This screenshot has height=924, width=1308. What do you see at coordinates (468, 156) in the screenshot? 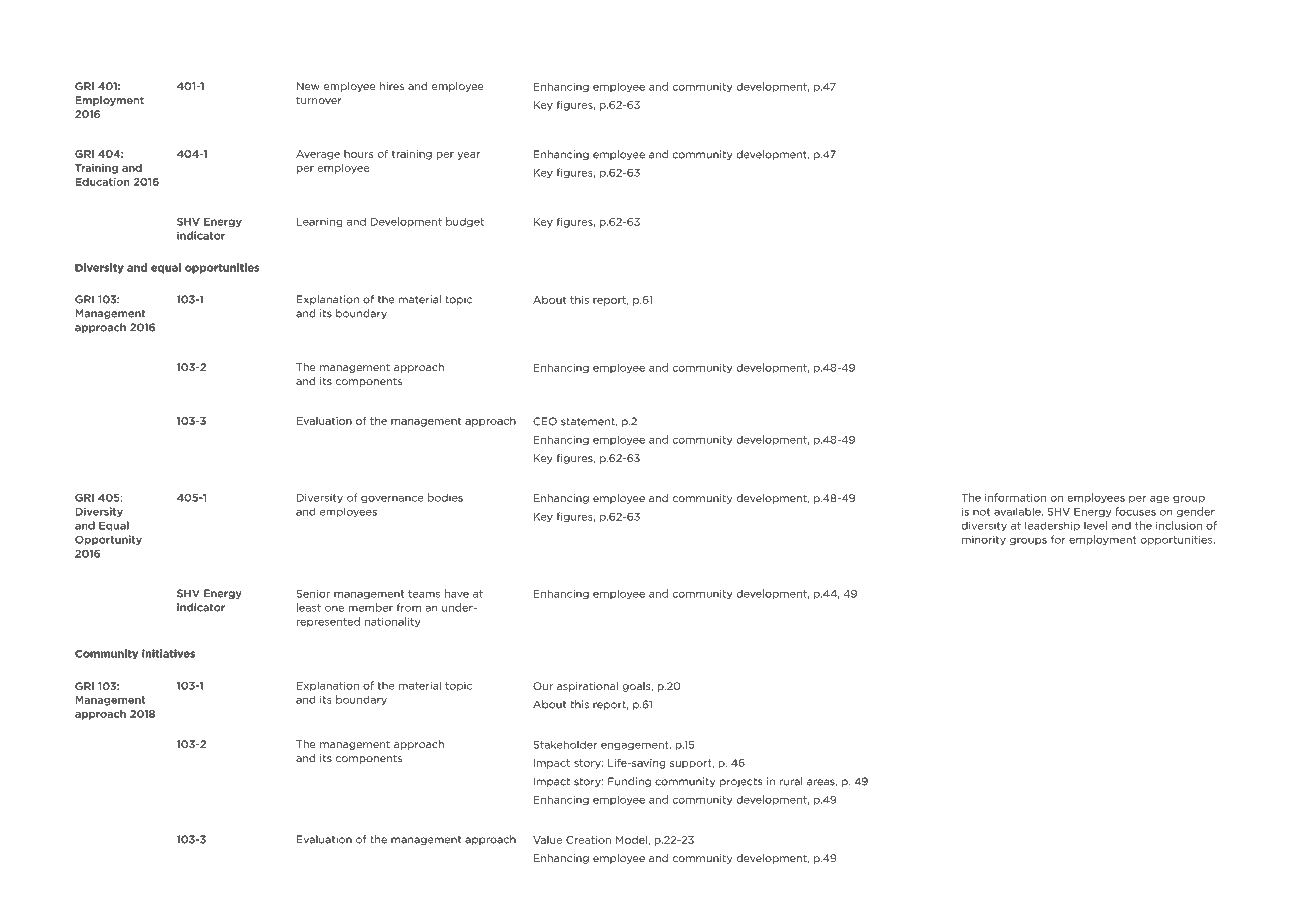
I see `year` at bounding box center [468, 156].
